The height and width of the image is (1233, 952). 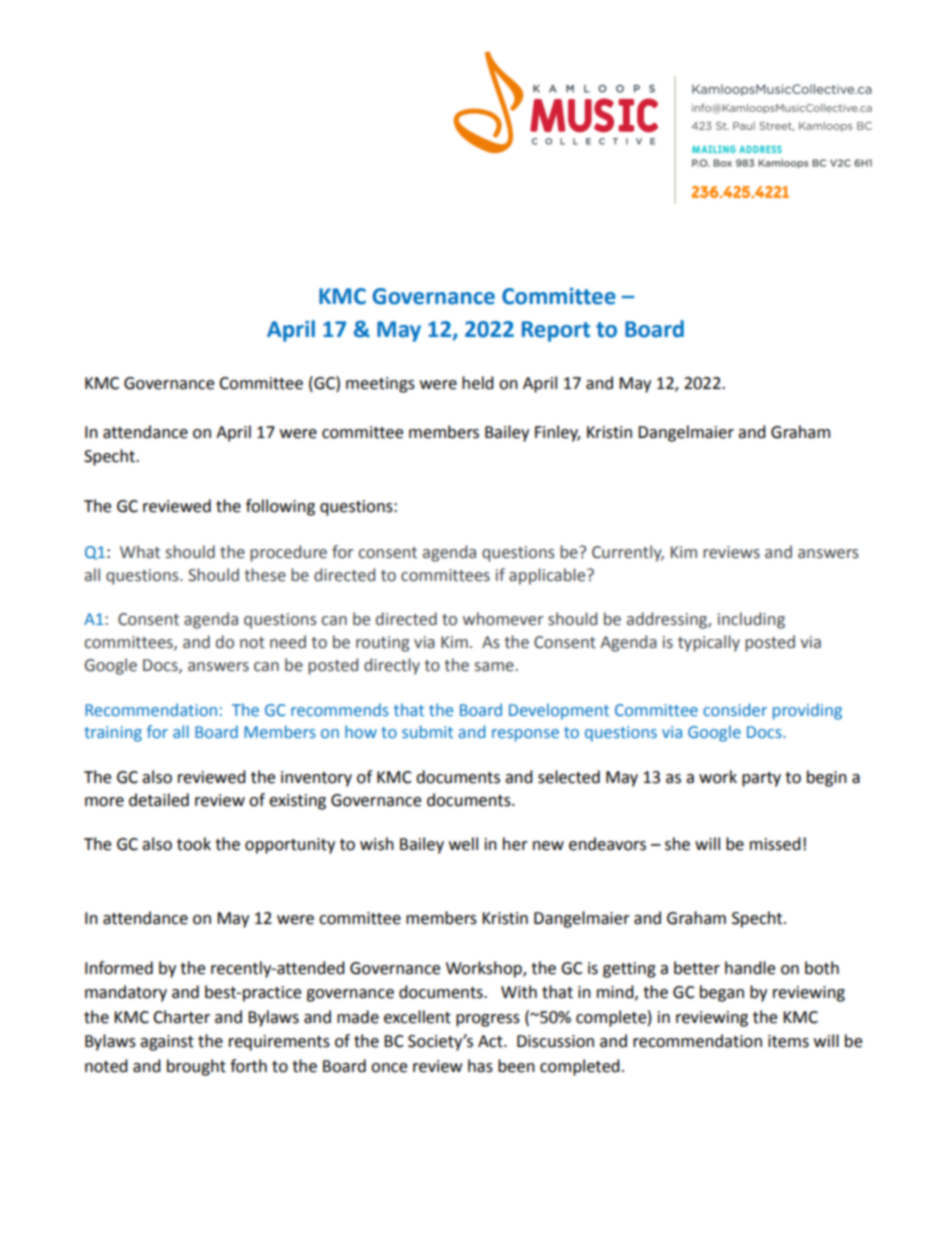 I want to click on meetings, so click(x=380, y=385).
